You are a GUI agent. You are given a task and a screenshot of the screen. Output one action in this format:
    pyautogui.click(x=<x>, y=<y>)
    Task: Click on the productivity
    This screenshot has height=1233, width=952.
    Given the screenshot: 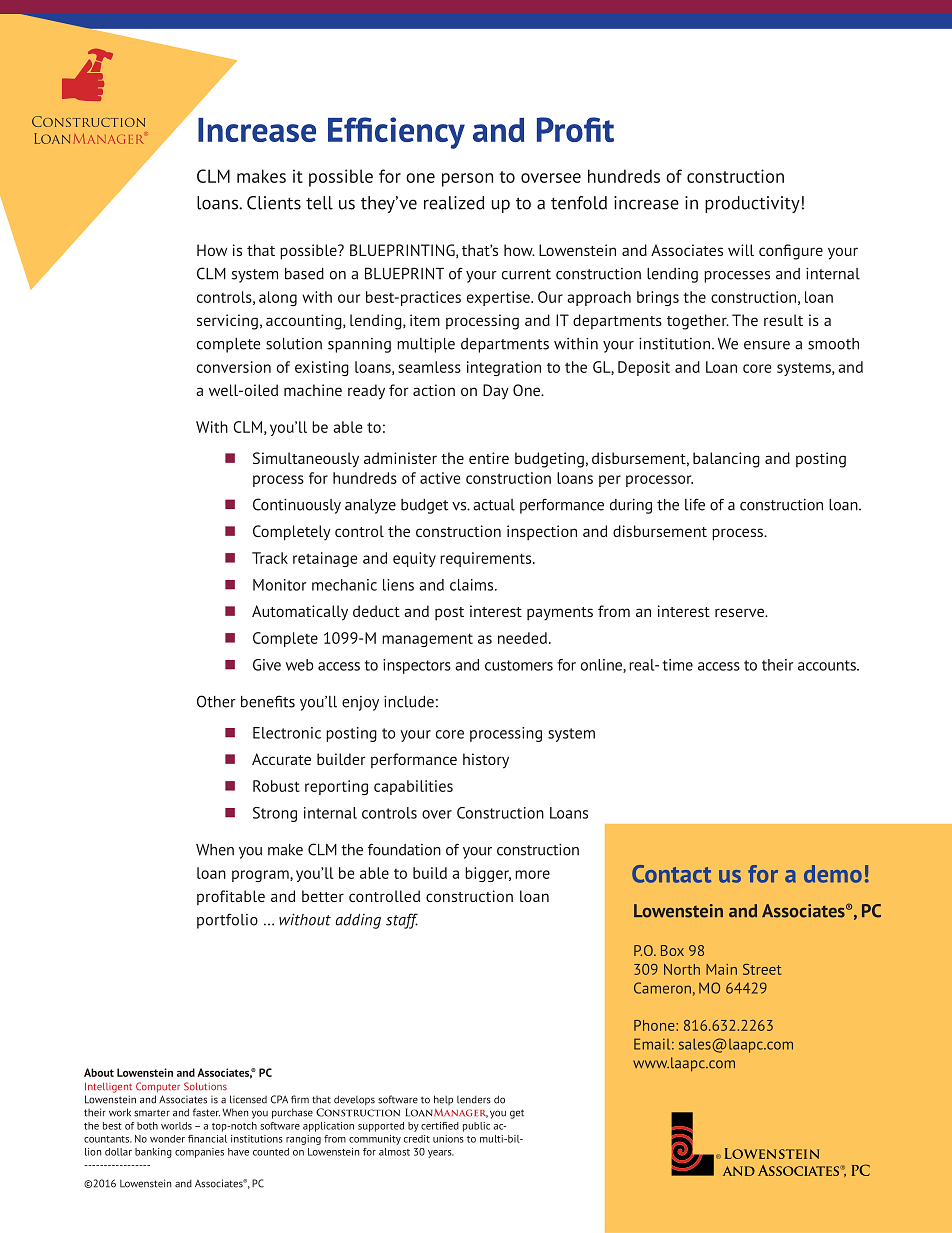 What is the action you would take?
    pyautogui.click(x=752, y=204)
